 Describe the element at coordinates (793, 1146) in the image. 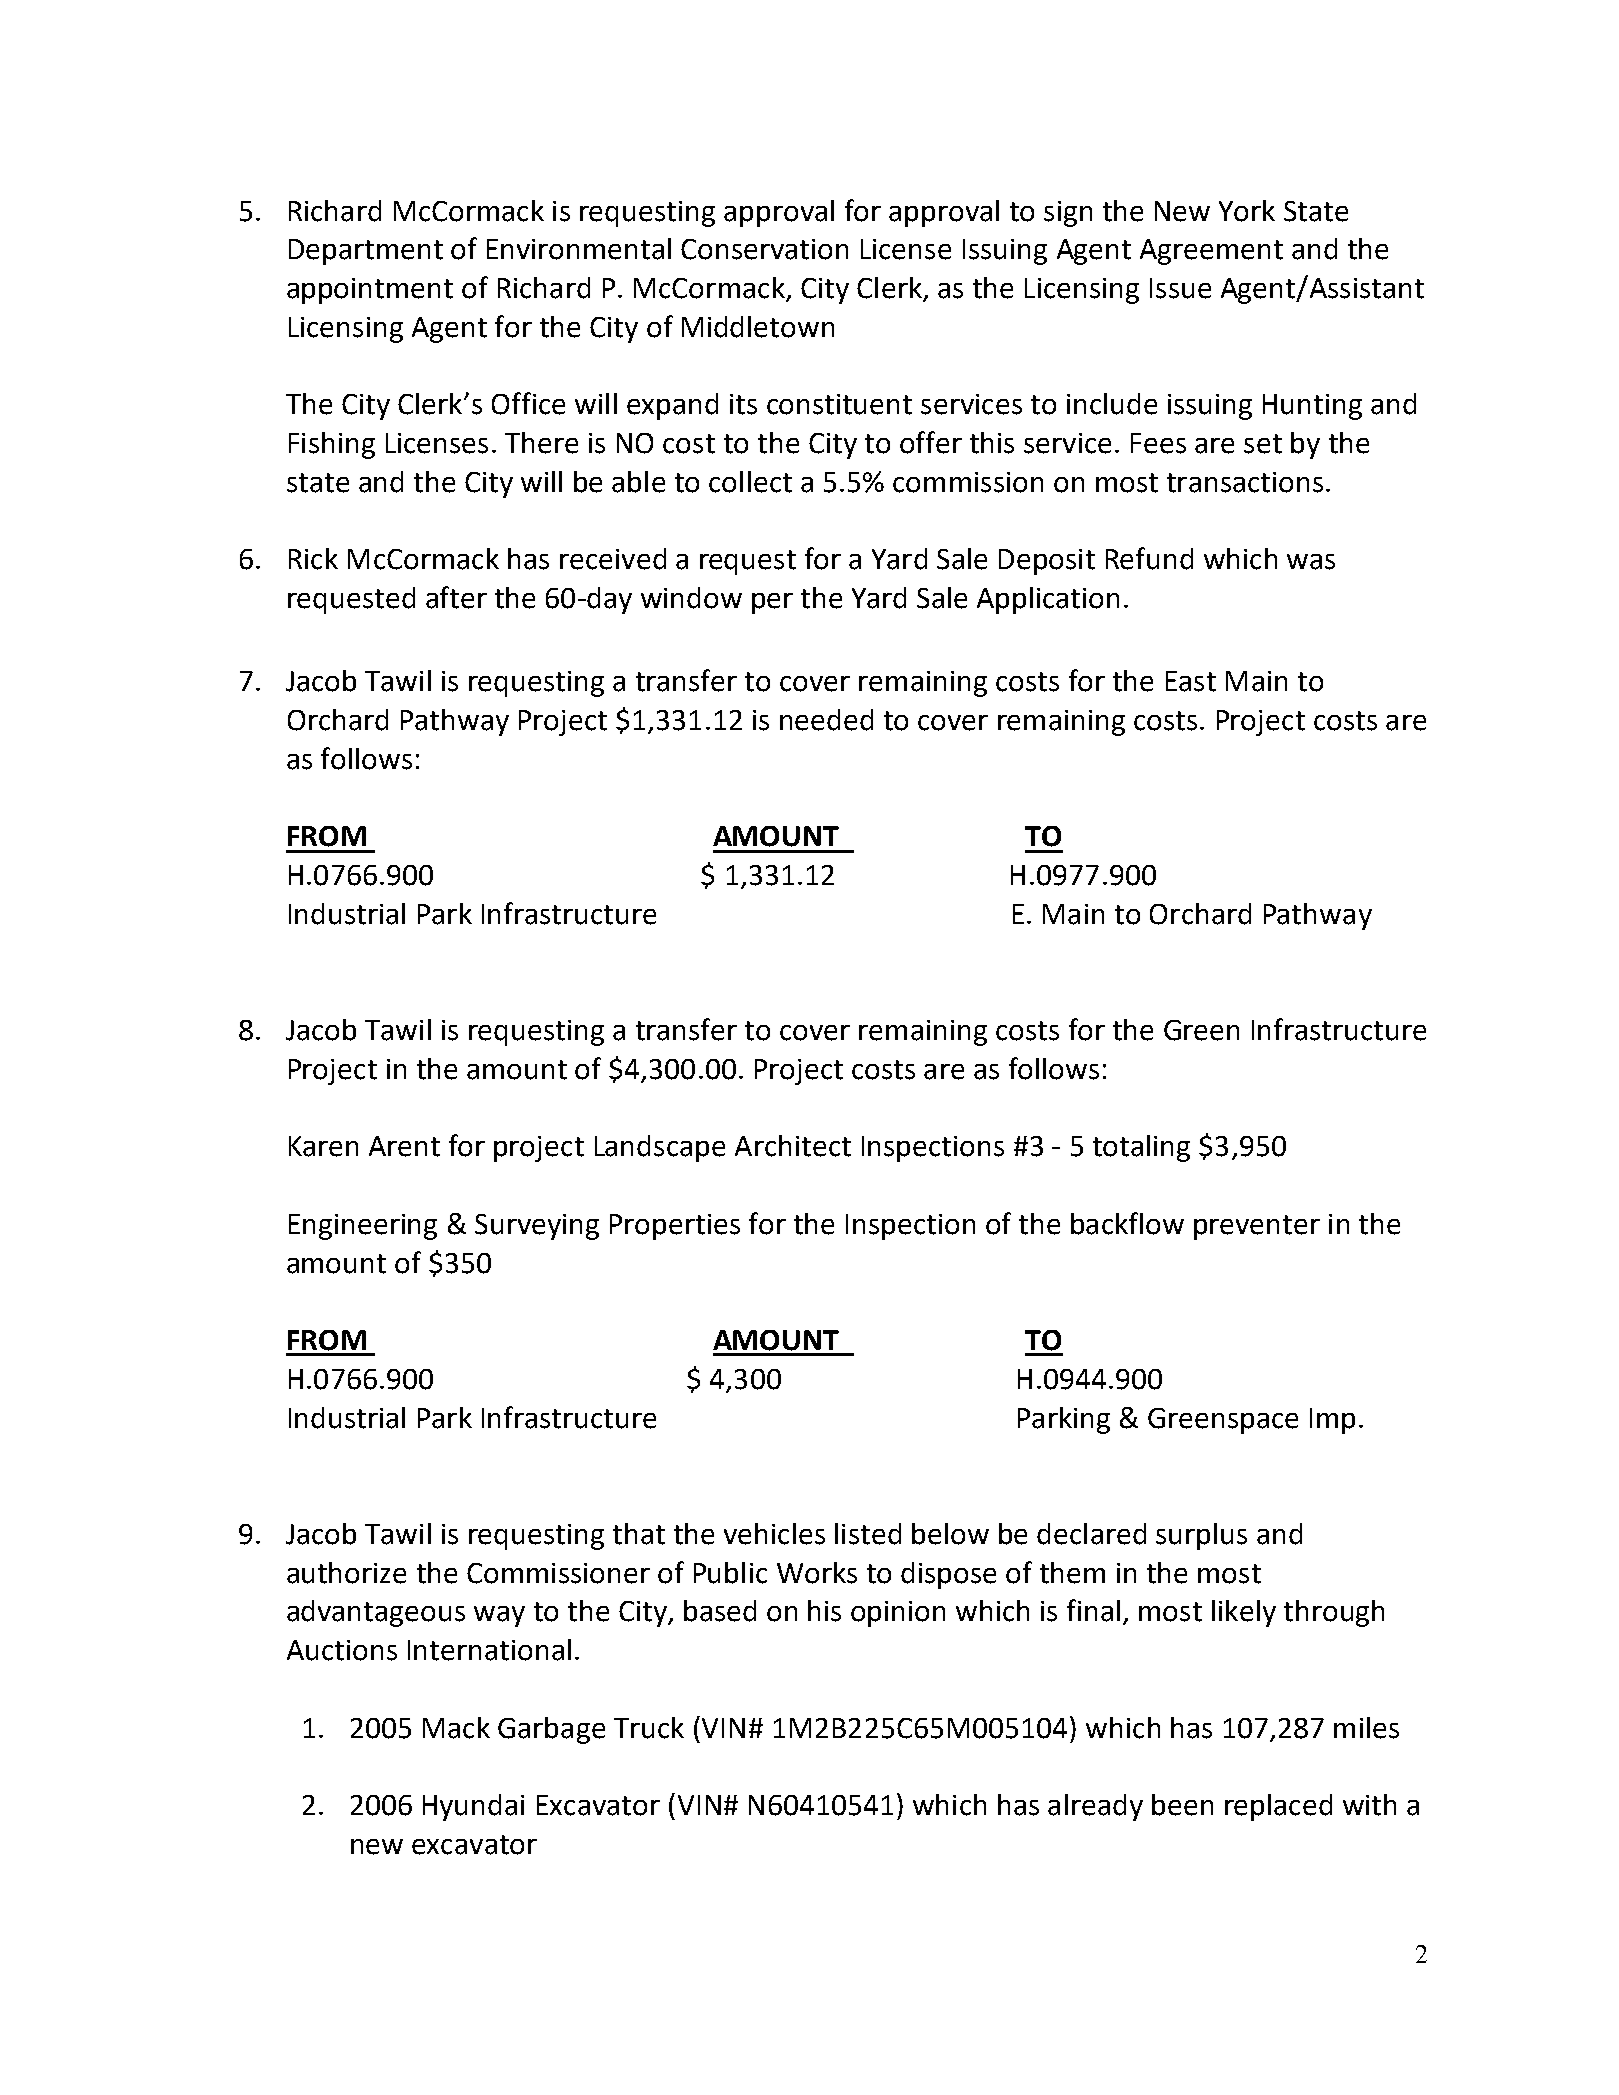

I see `Architect` at that location.
